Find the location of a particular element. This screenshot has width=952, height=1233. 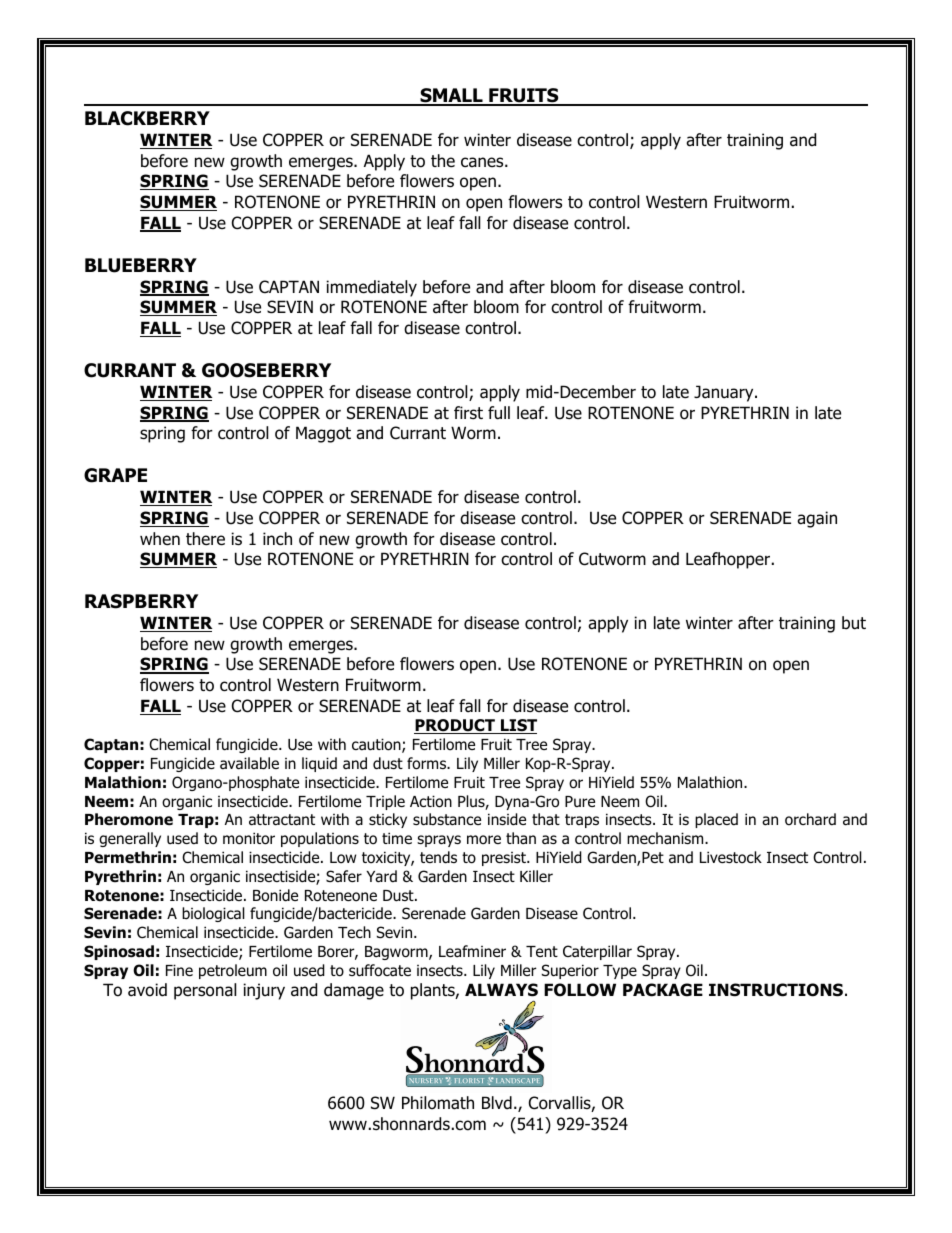

January is located at coordinates (725, 393).
